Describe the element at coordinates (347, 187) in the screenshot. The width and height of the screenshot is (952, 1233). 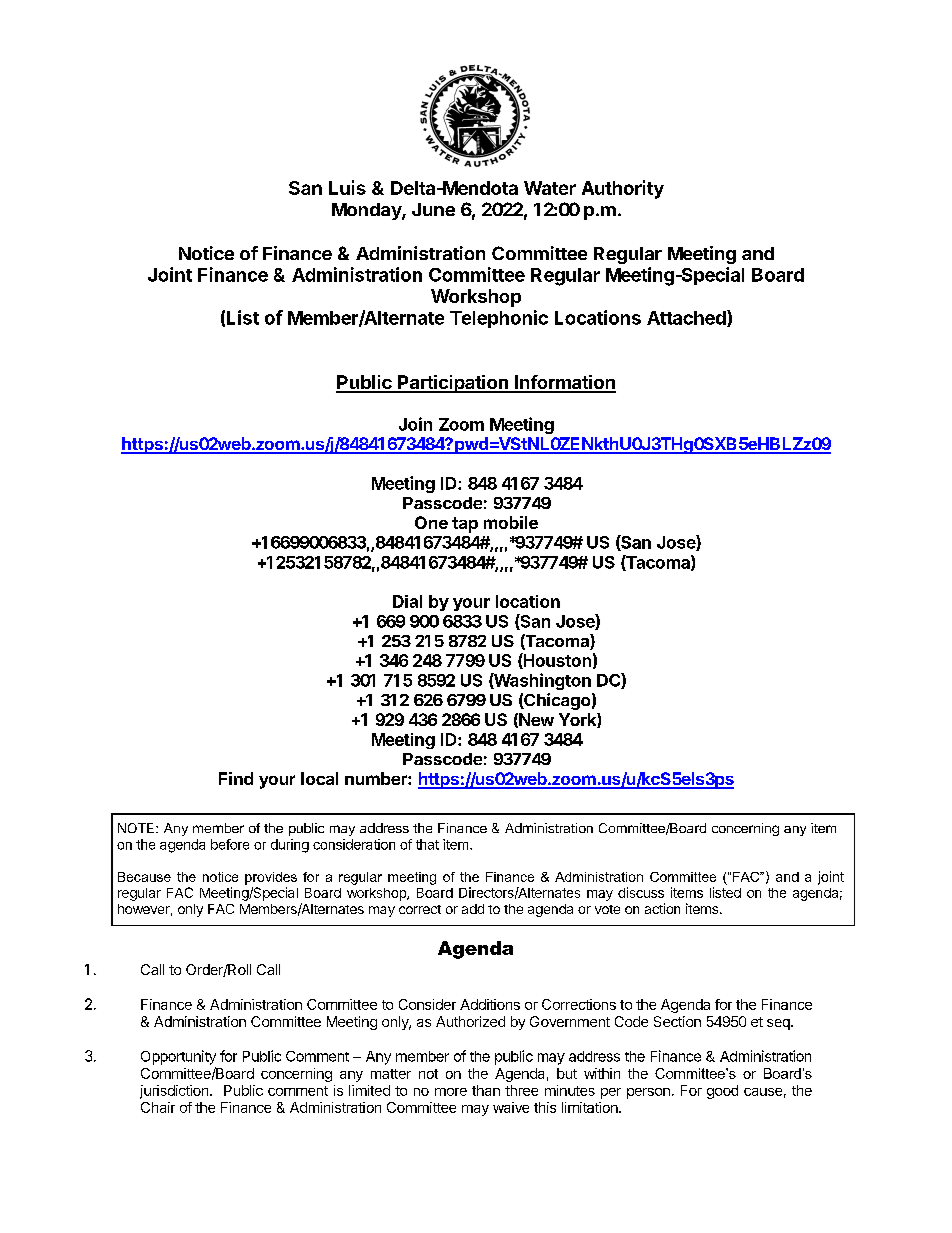
I see `Luis` at that location.
